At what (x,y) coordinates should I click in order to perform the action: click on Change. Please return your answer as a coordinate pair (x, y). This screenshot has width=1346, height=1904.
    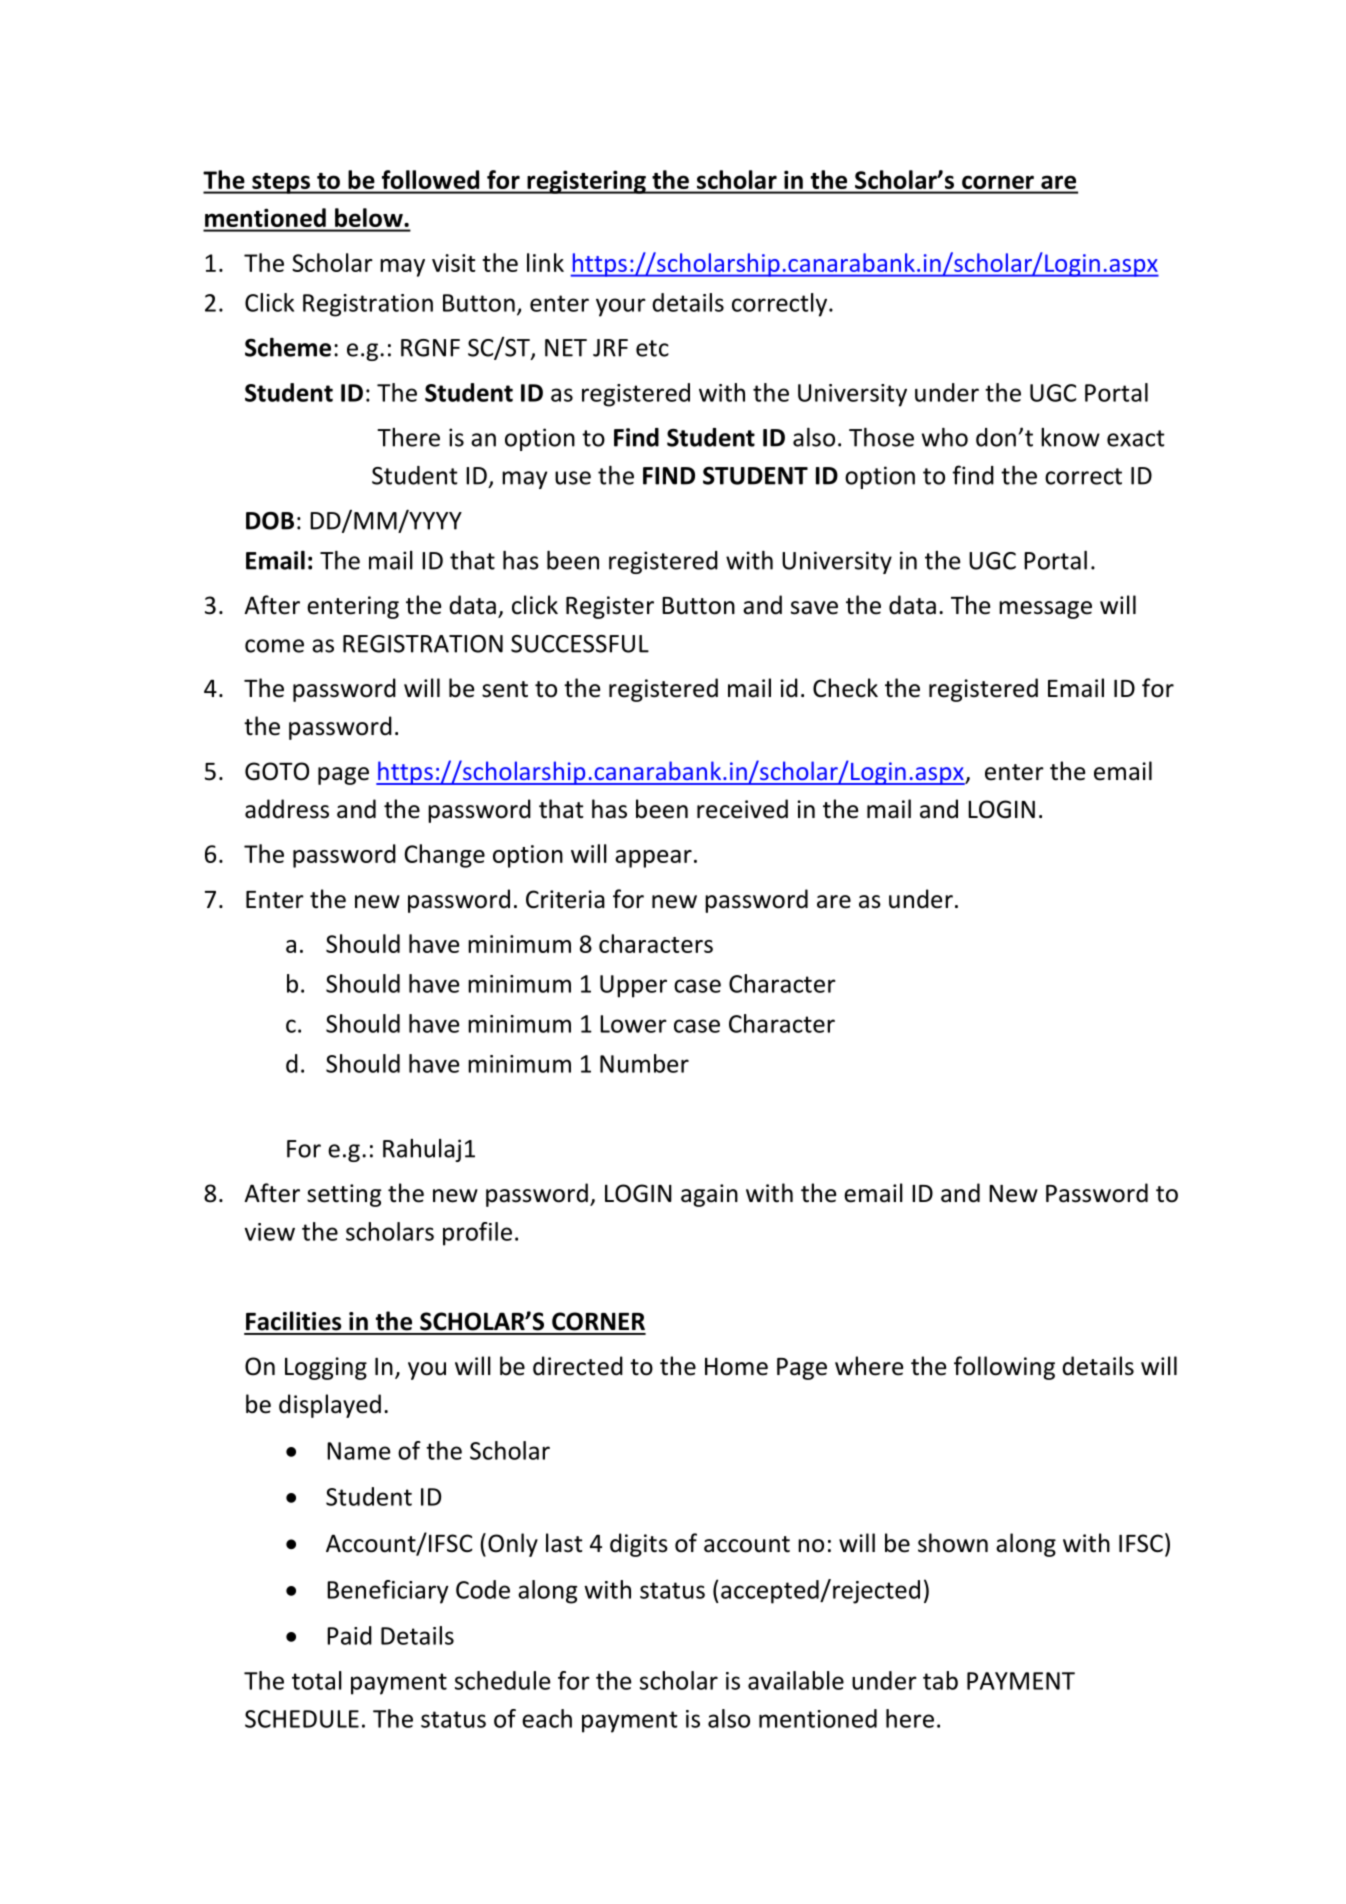
    Looking at the image, I should click on (444, 856).
